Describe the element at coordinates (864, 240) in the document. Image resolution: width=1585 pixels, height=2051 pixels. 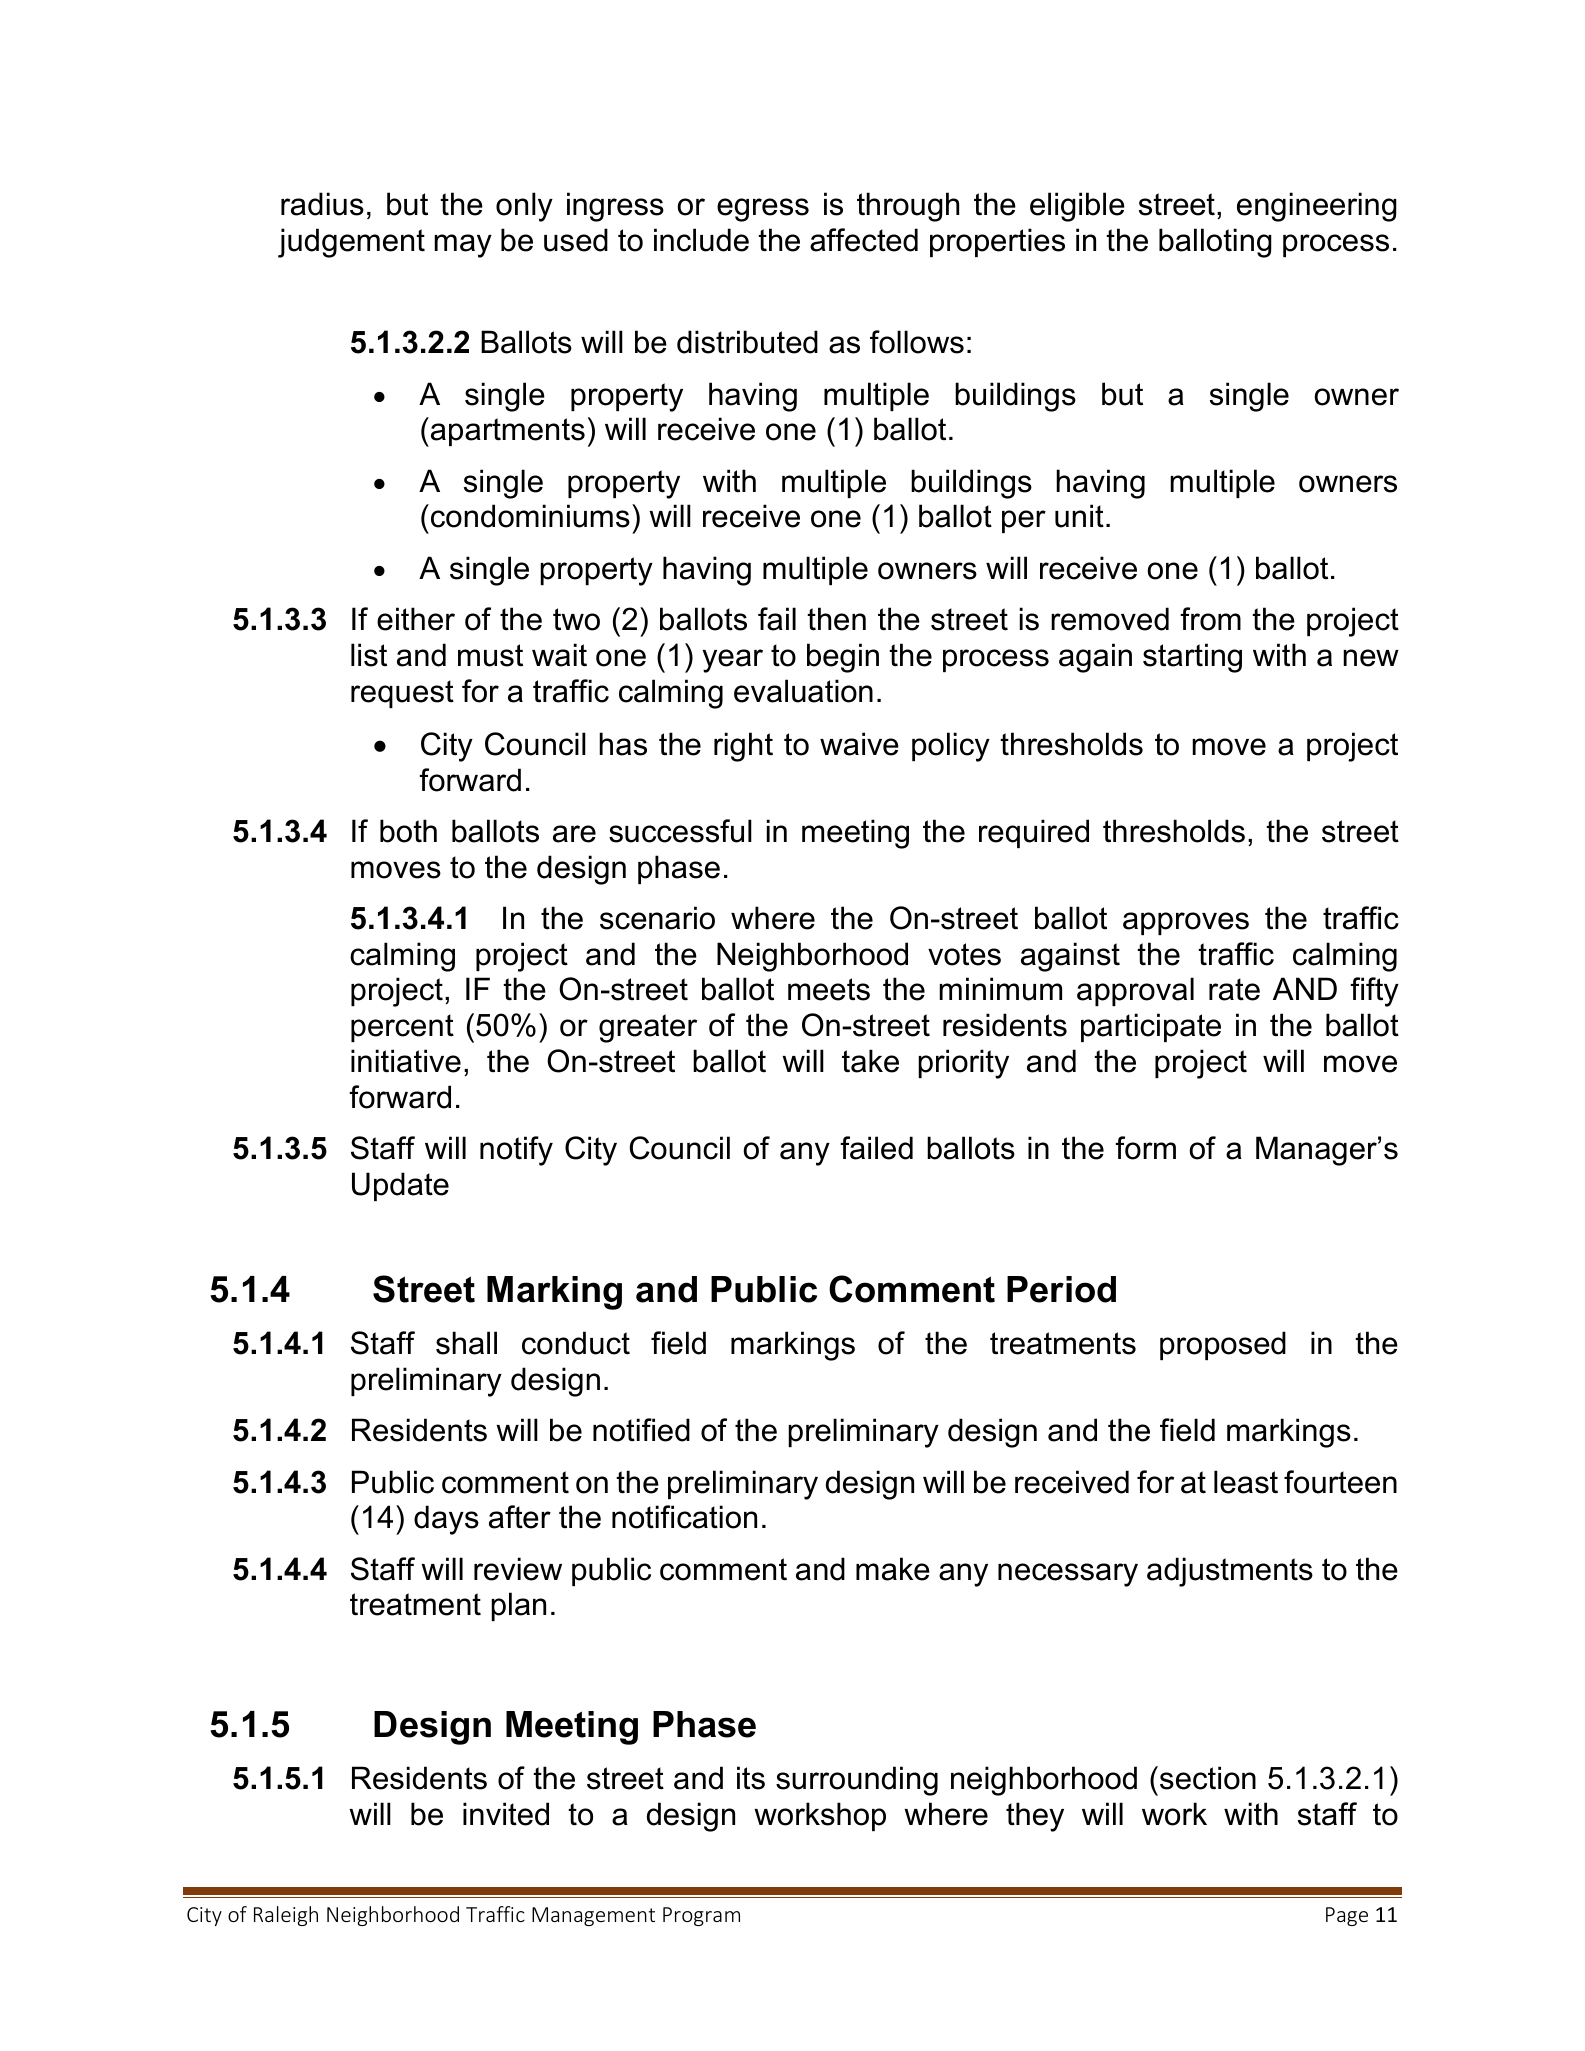
I see `affected` at that location.
